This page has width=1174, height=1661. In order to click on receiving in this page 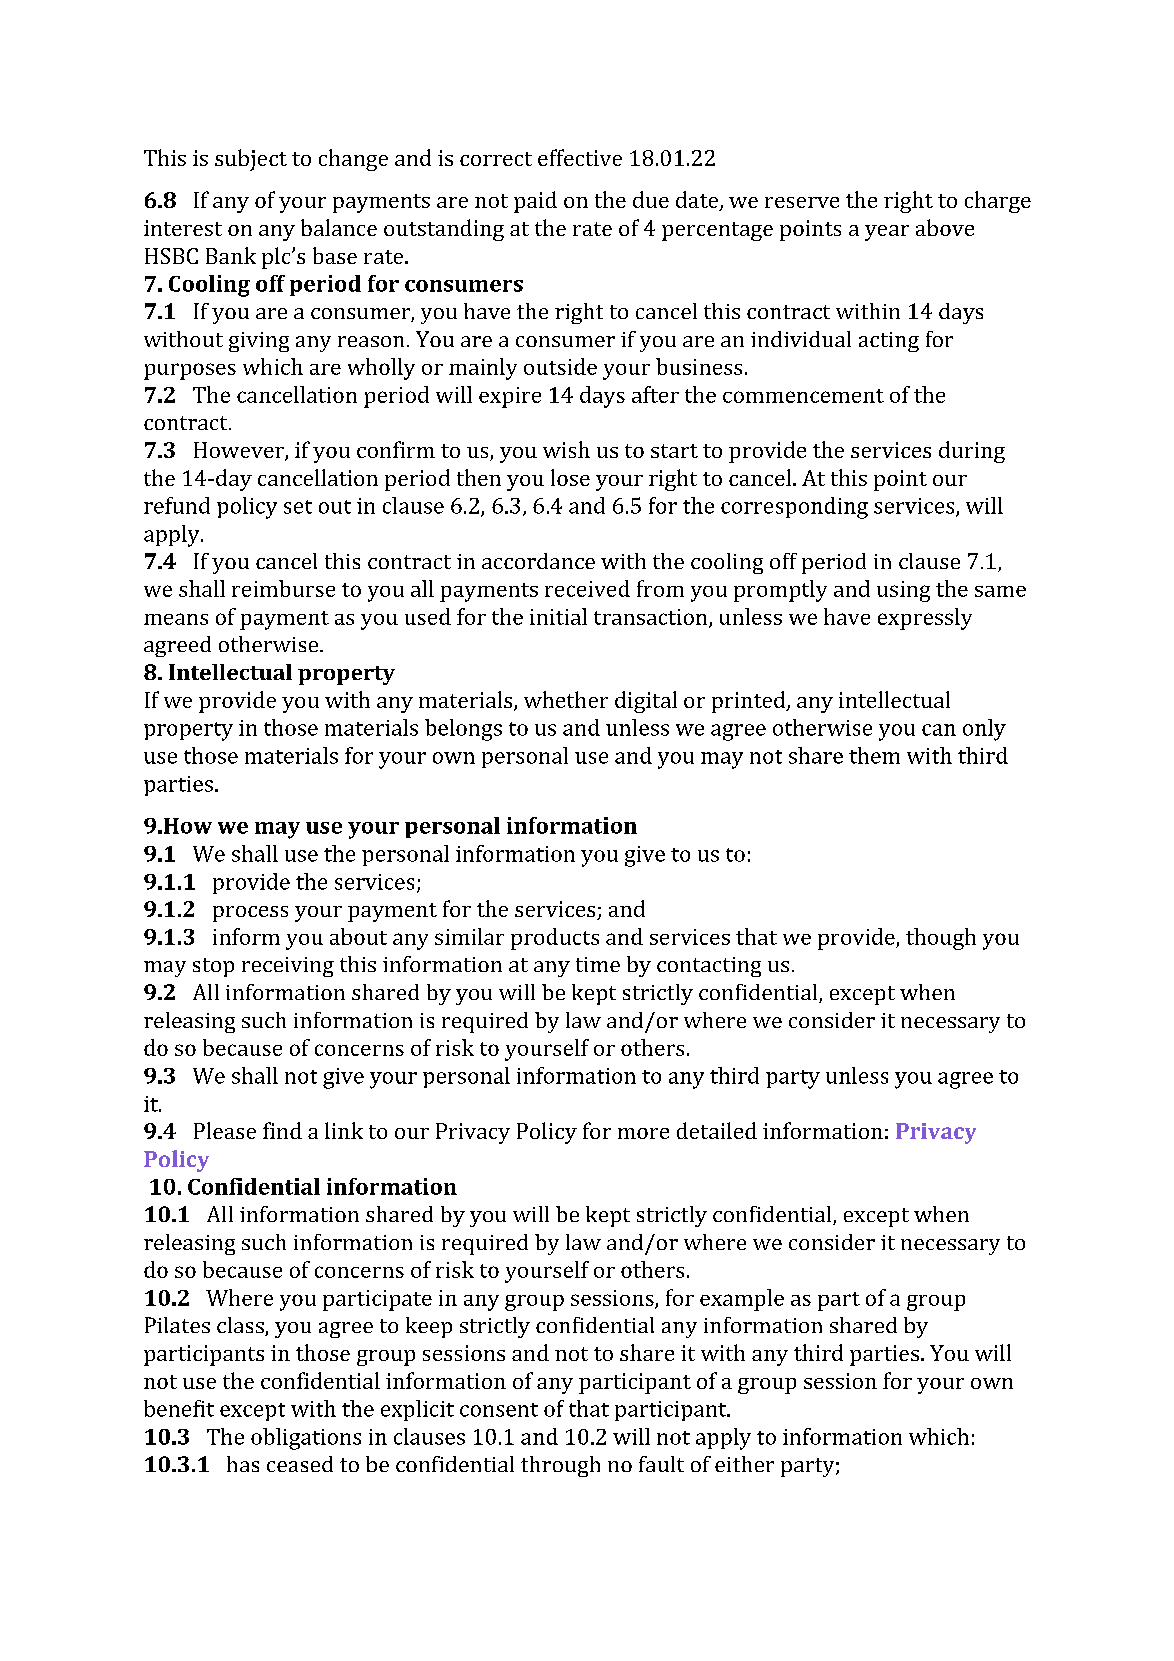, I will do `click(288, 967)`.
